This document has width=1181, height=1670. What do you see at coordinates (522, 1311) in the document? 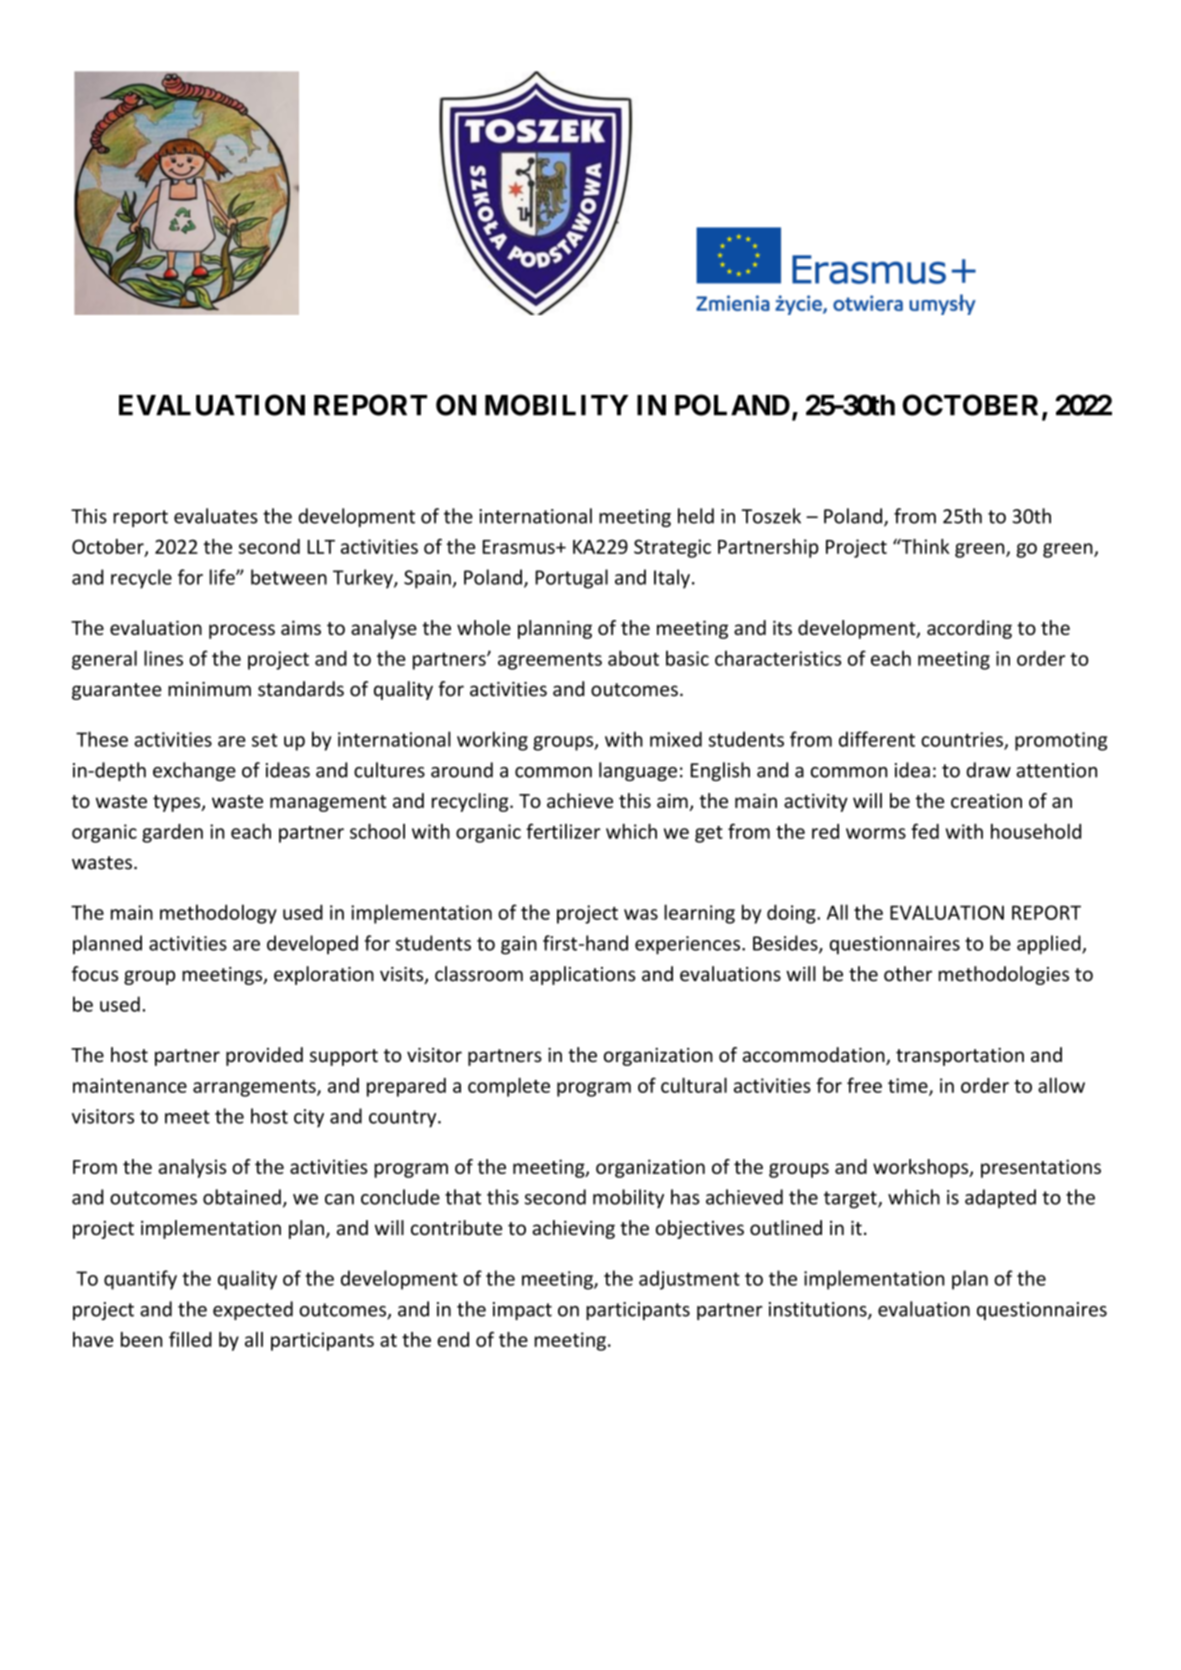
I see `impact` at bounding box center [522, 1311].
